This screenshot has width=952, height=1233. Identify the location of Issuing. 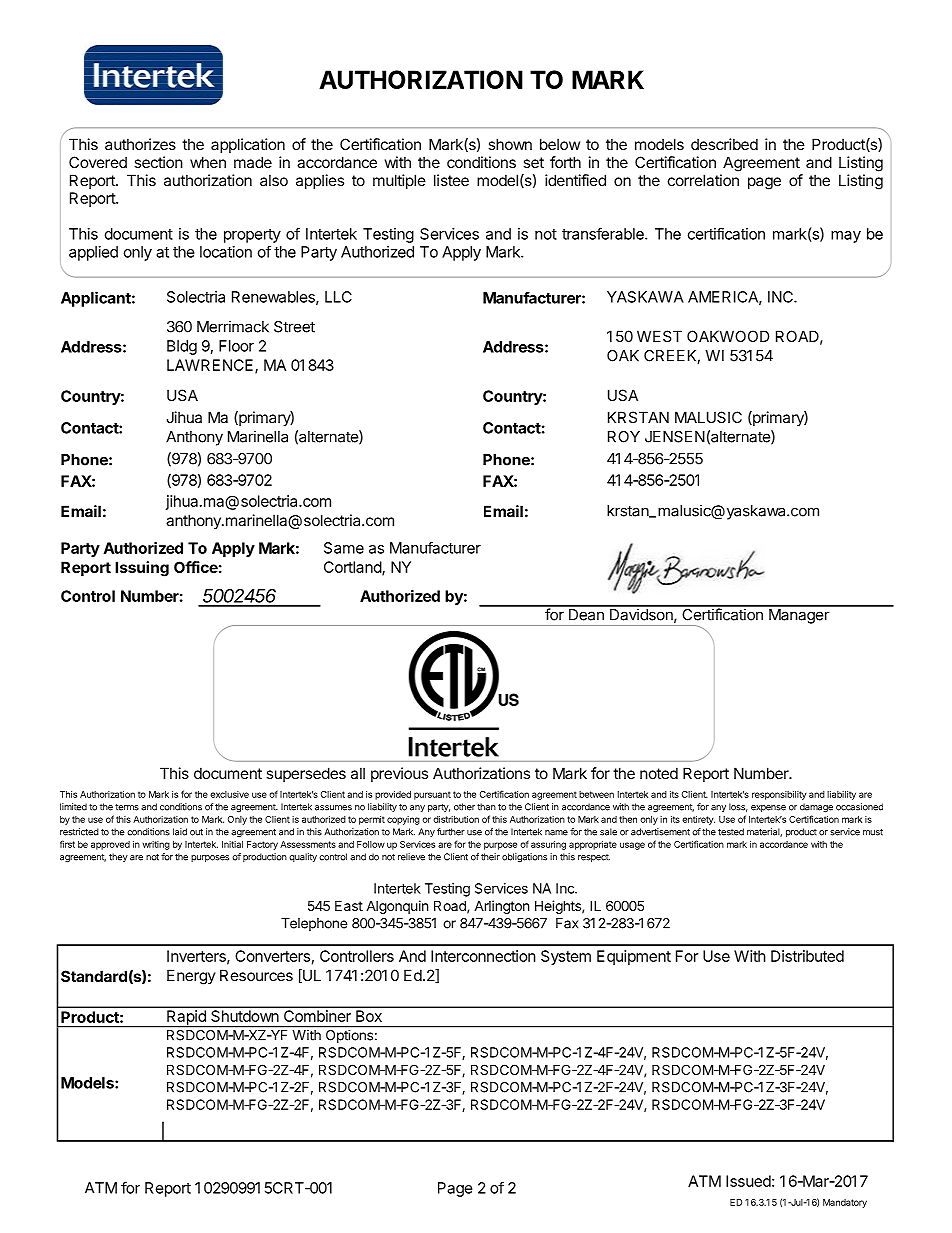
(142, 569).
